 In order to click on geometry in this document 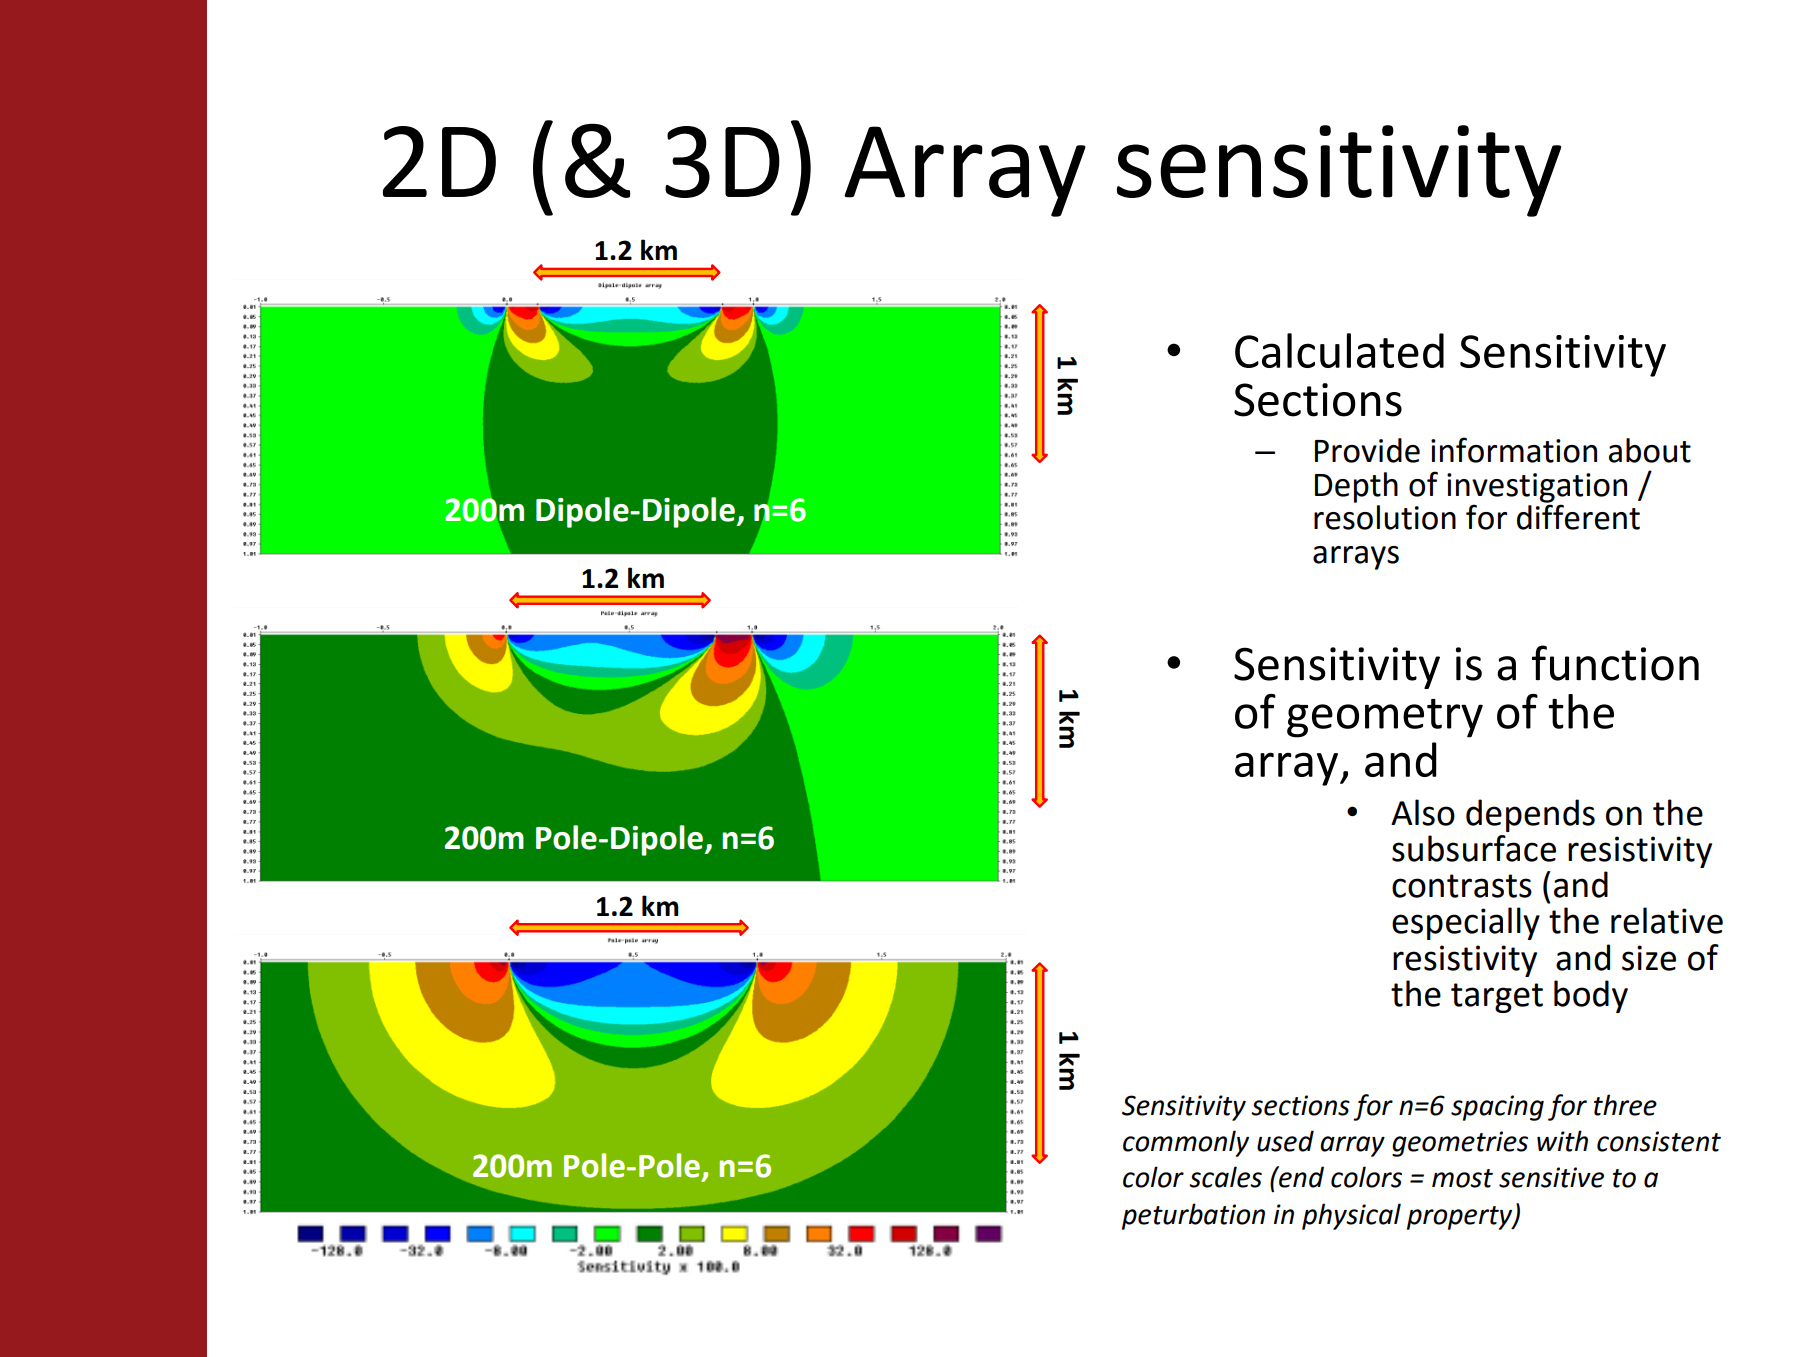, I will do `click(1385, 718)`.
